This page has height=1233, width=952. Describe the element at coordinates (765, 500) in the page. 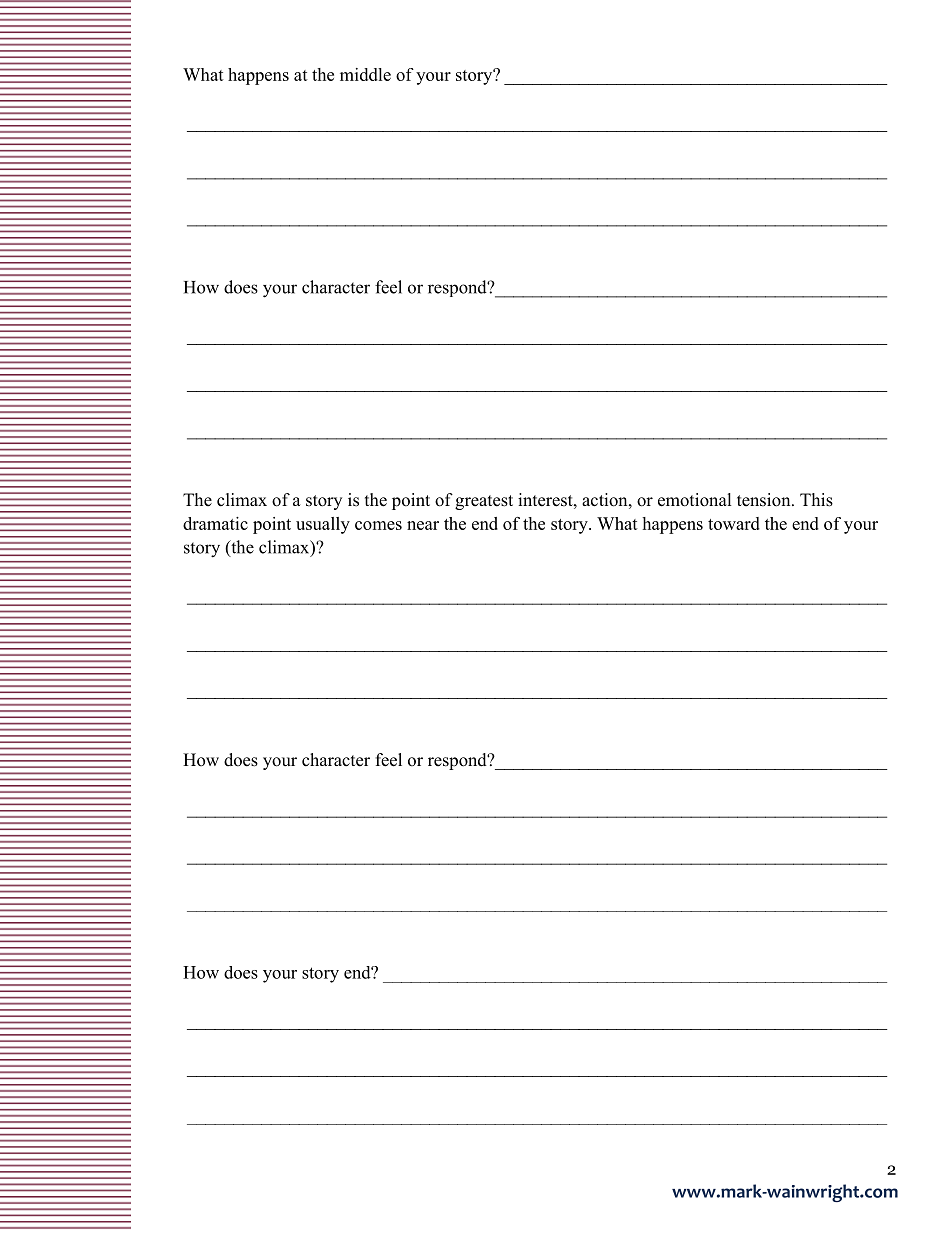

I see `tension` at that location.
